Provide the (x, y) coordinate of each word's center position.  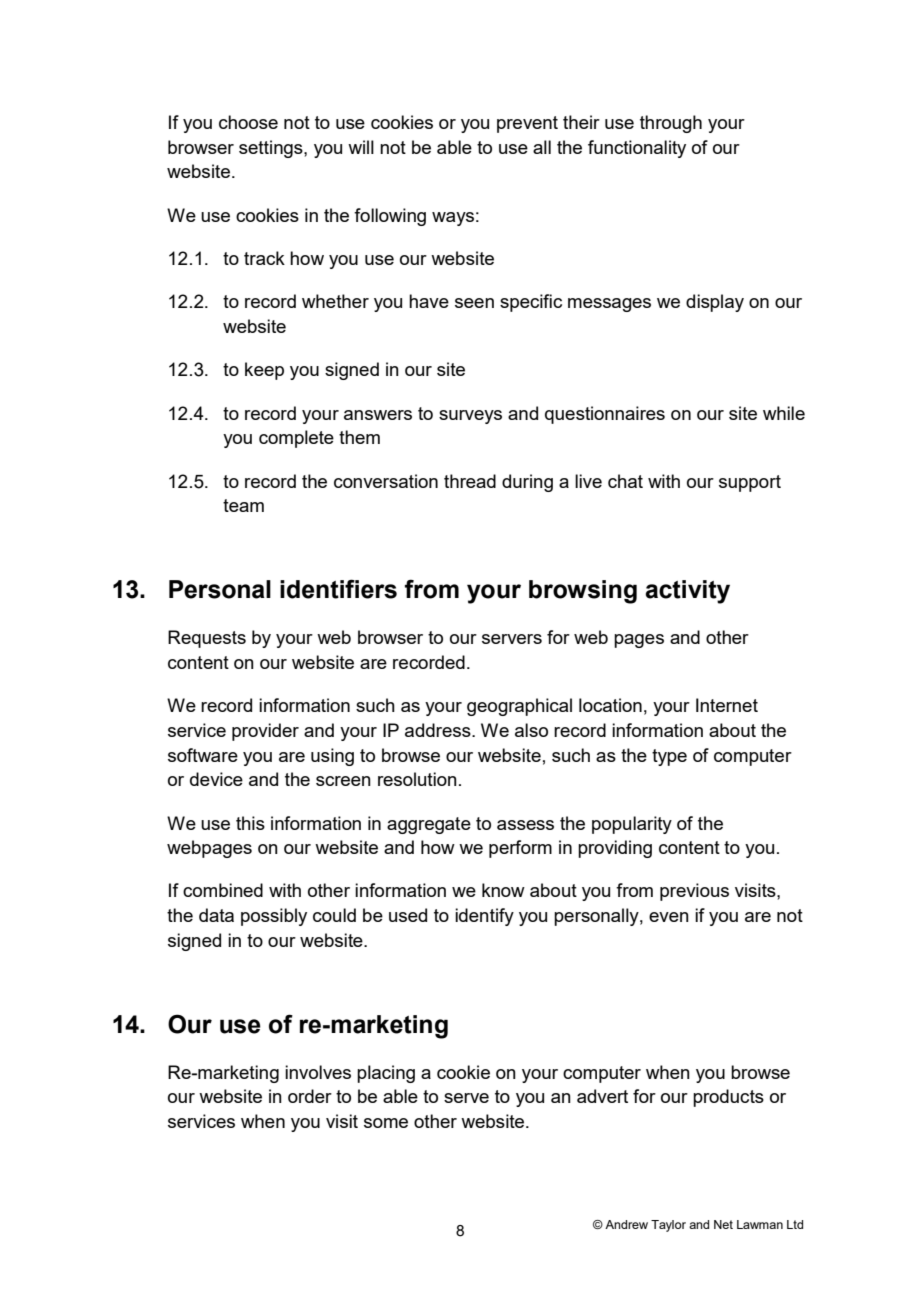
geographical (519, 707)
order (310, 1096)
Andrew (626, 1224)
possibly (274, 917)
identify (484, 917)
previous (694, 892)
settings (272, 149)
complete (296, 439)
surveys (470, 417)
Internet (727, 705)
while (784, 413)
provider (265, 732)
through (671, 124)
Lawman (760, 1224)
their (581, 122)
